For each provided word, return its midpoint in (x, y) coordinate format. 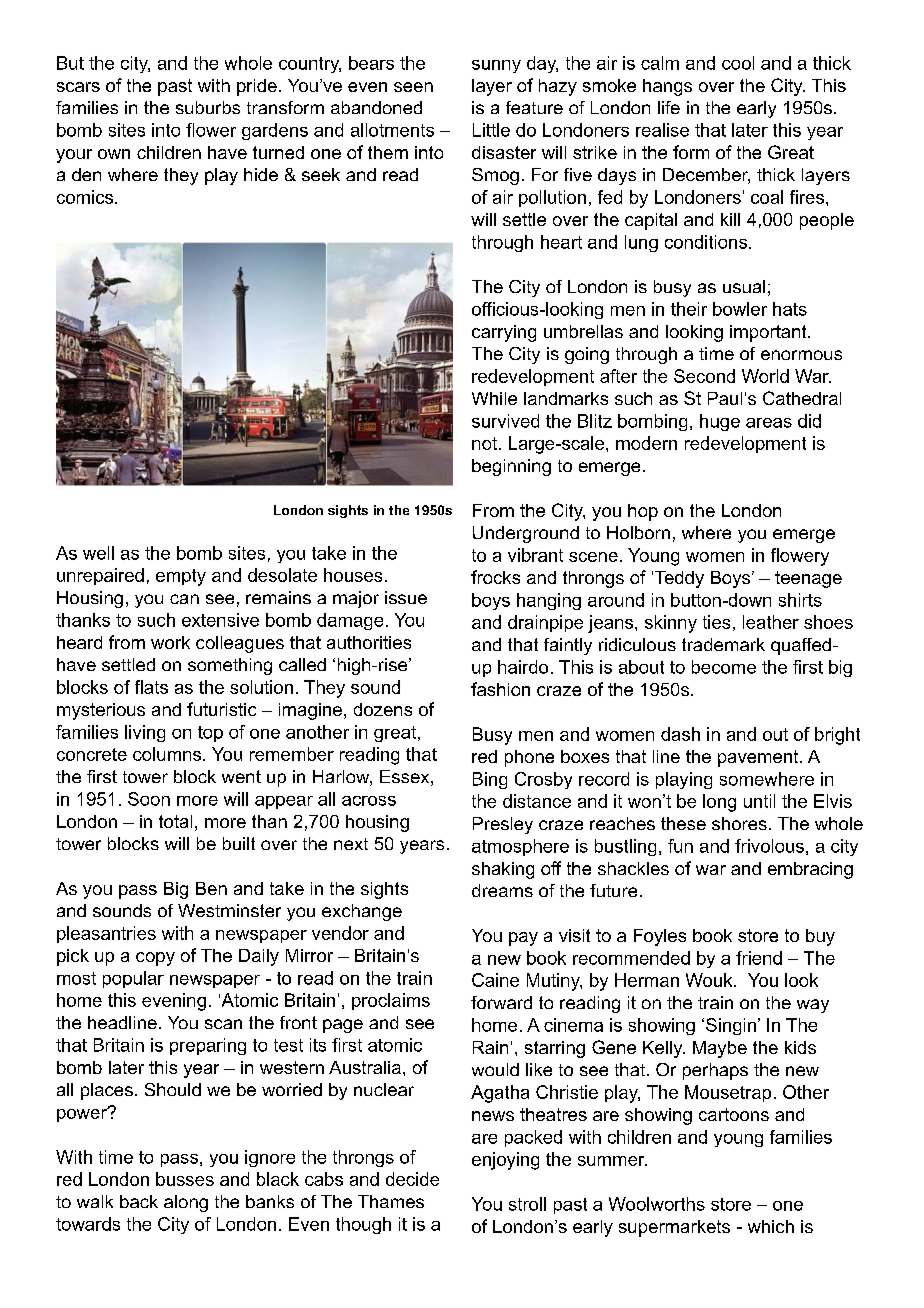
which (771, 1226)
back (139, 1201)
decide (412, 1179)
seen (413, 87)
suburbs (208, 107)
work (170, 642)
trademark (723, 644)
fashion (500, 689)
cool (738, 63)
